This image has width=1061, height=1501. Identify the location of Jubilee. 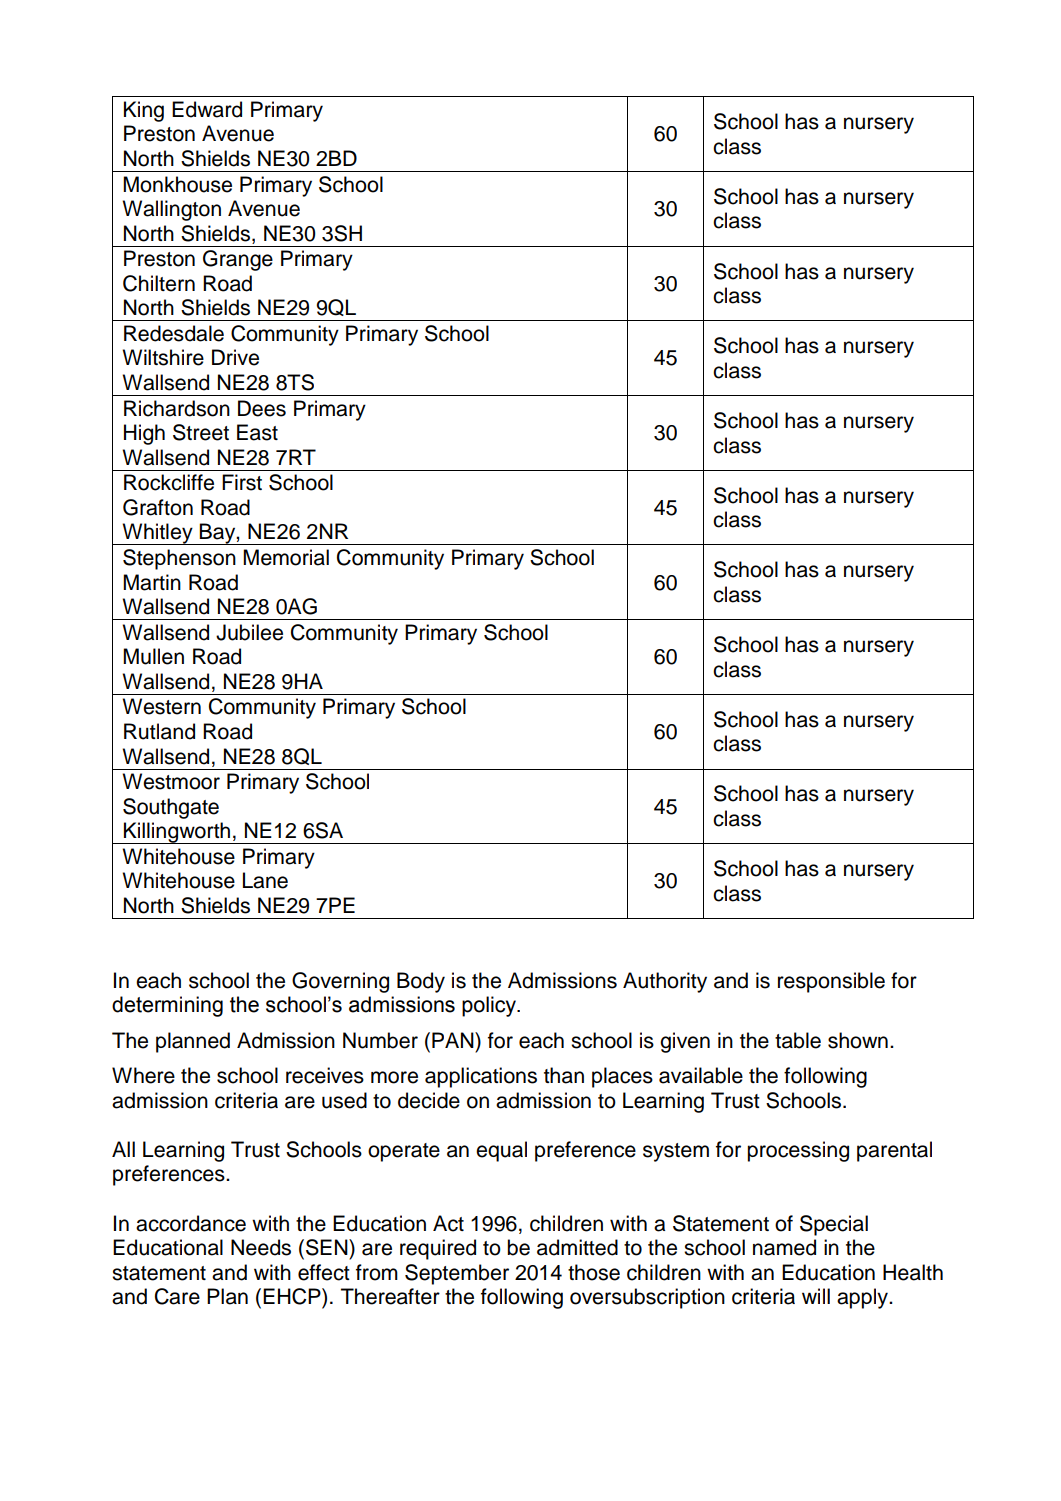
(249, 632).
